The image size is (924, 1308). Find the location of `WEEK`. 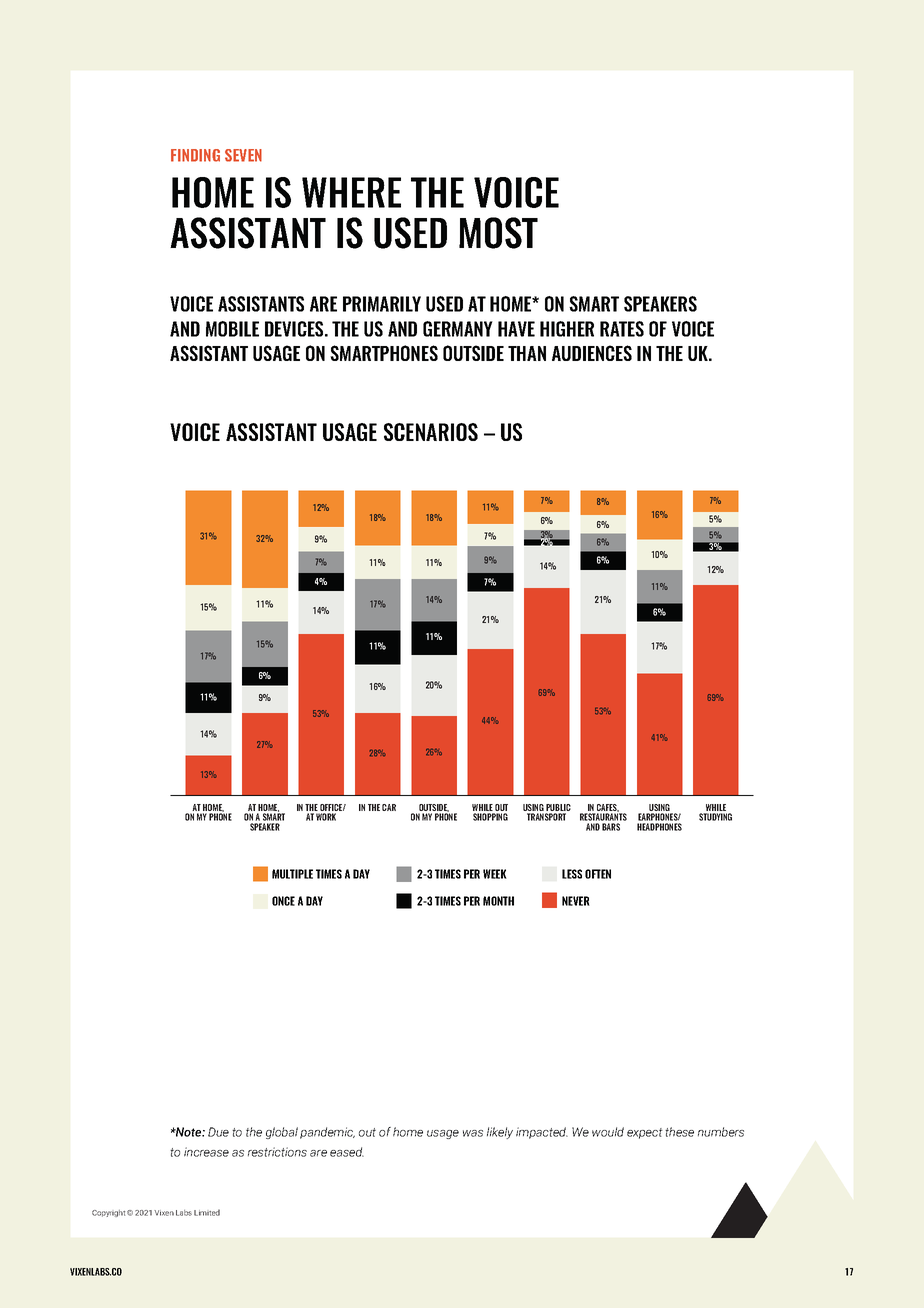

WEEK is located at coordinates (495, 874).
